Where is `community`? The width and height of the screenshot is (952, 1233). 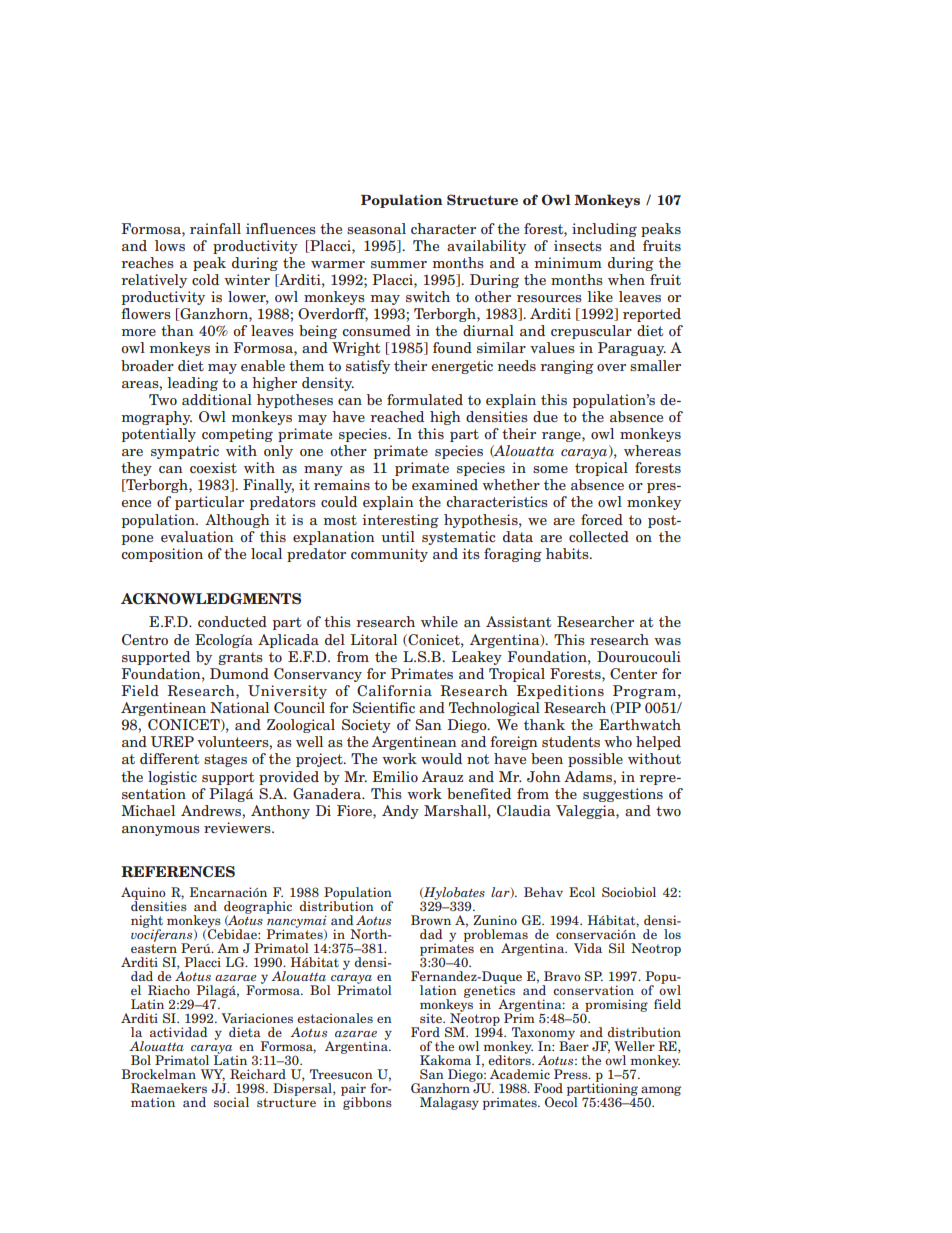
community is located at coordinates (389, 555).
